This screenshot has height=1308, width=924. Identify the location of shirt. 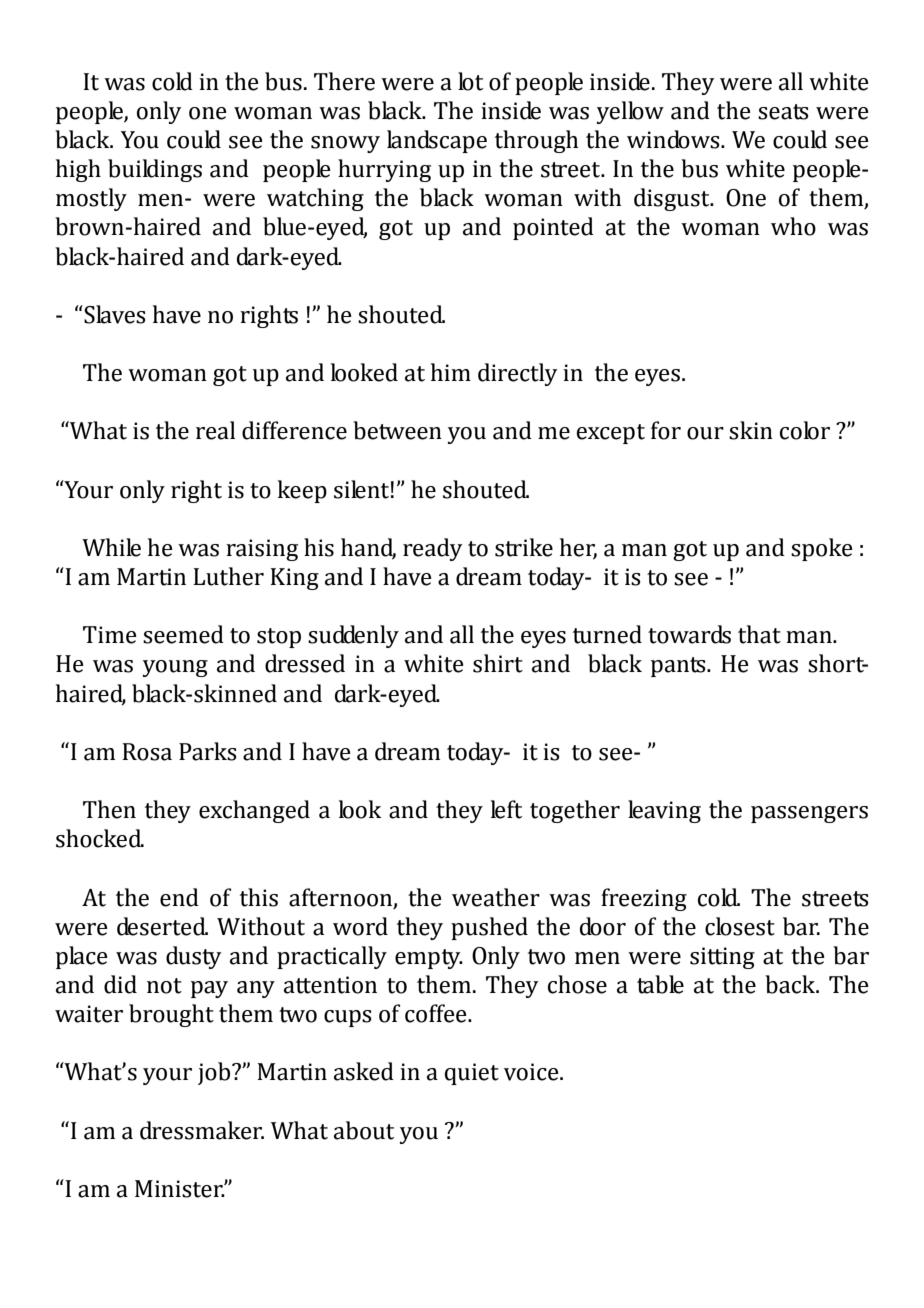
(498, 663).
